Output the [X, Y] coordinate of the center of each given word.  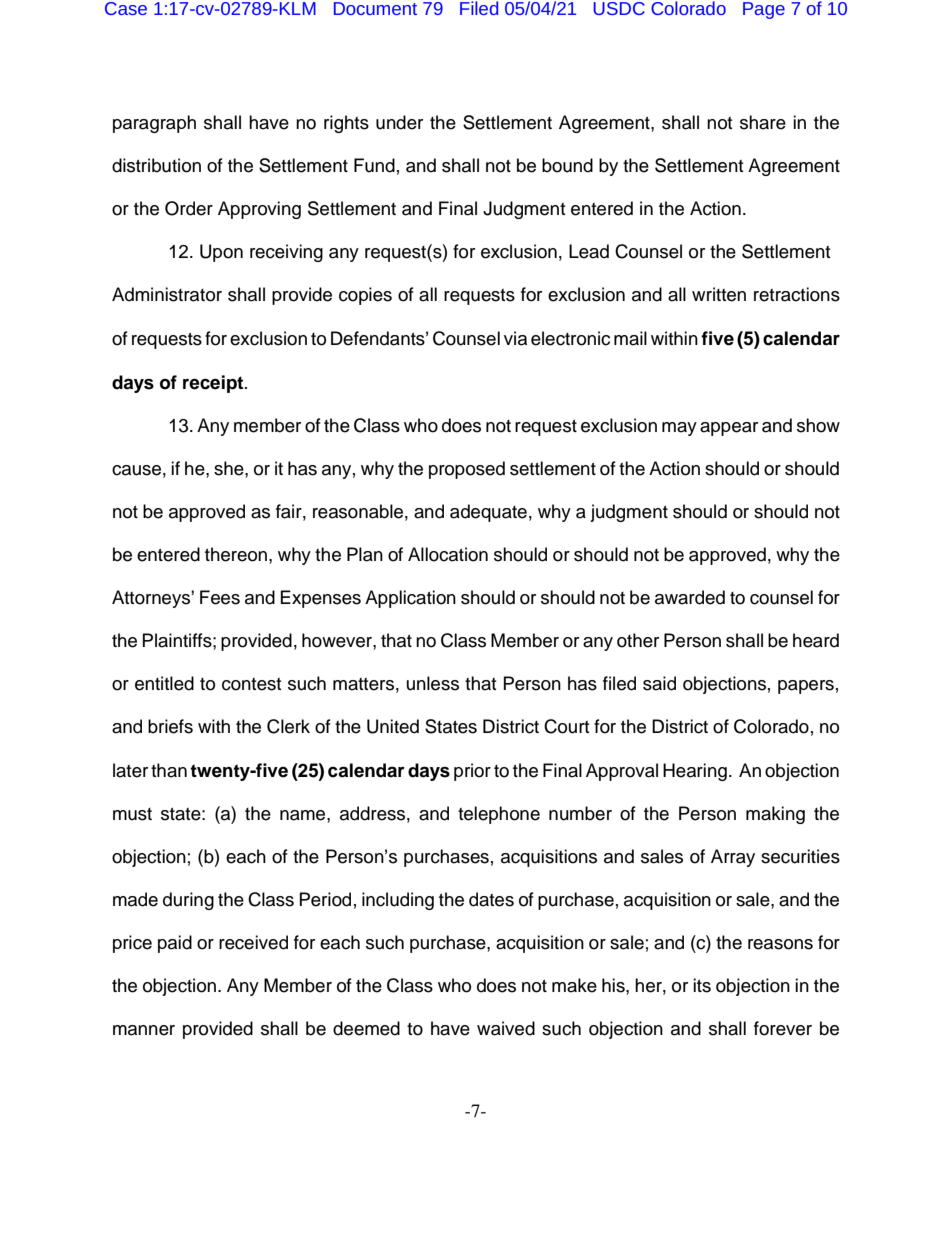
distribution [156, 165]
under [399, 122]
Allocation [448, 554]
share [763, 122]
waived [506, 1028]
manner [144, 1030]
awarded [690, 597]
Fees [220, 597]
